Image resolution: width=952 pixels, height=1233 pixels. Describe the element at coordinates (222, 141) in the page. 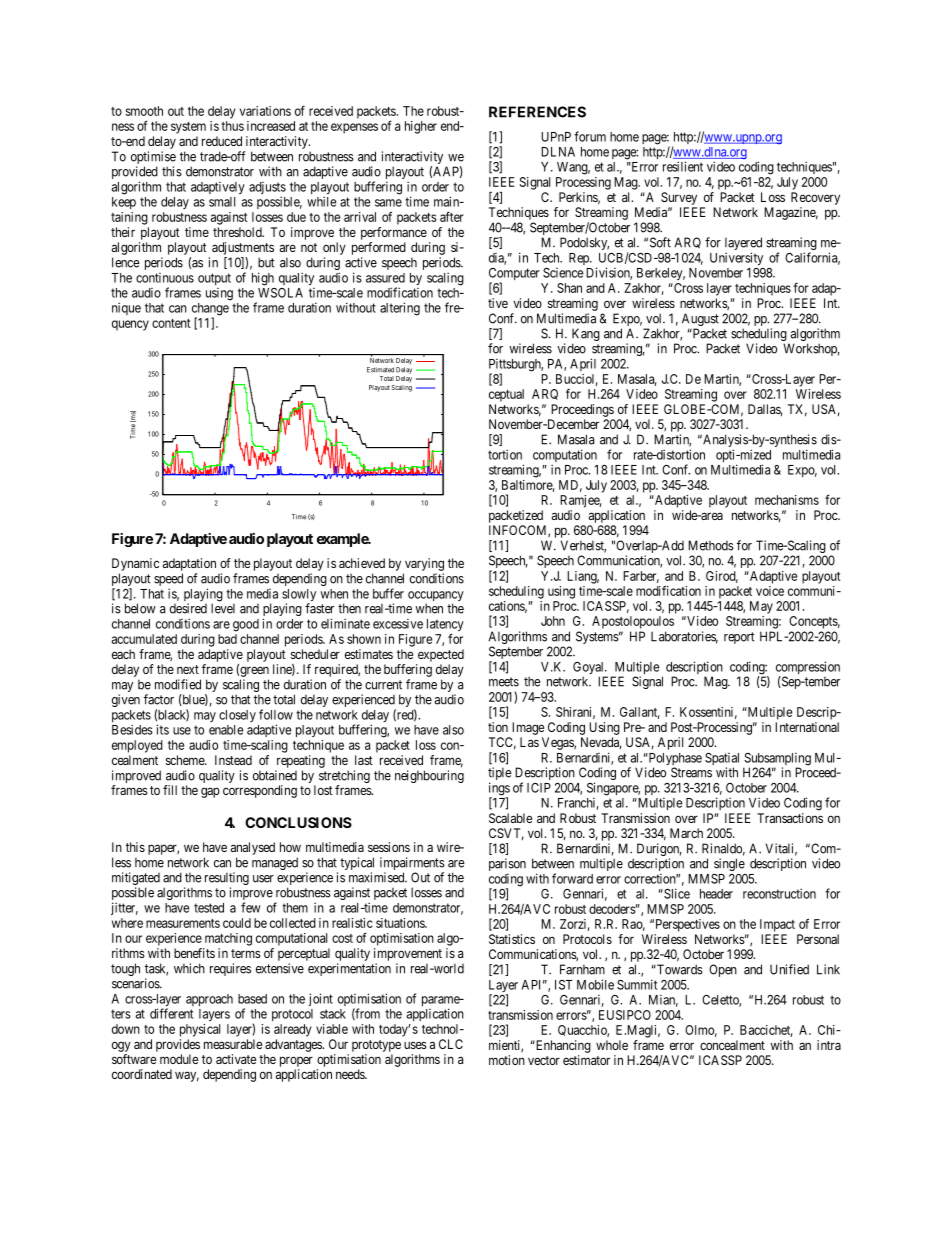

I see `reduced` at that location.
